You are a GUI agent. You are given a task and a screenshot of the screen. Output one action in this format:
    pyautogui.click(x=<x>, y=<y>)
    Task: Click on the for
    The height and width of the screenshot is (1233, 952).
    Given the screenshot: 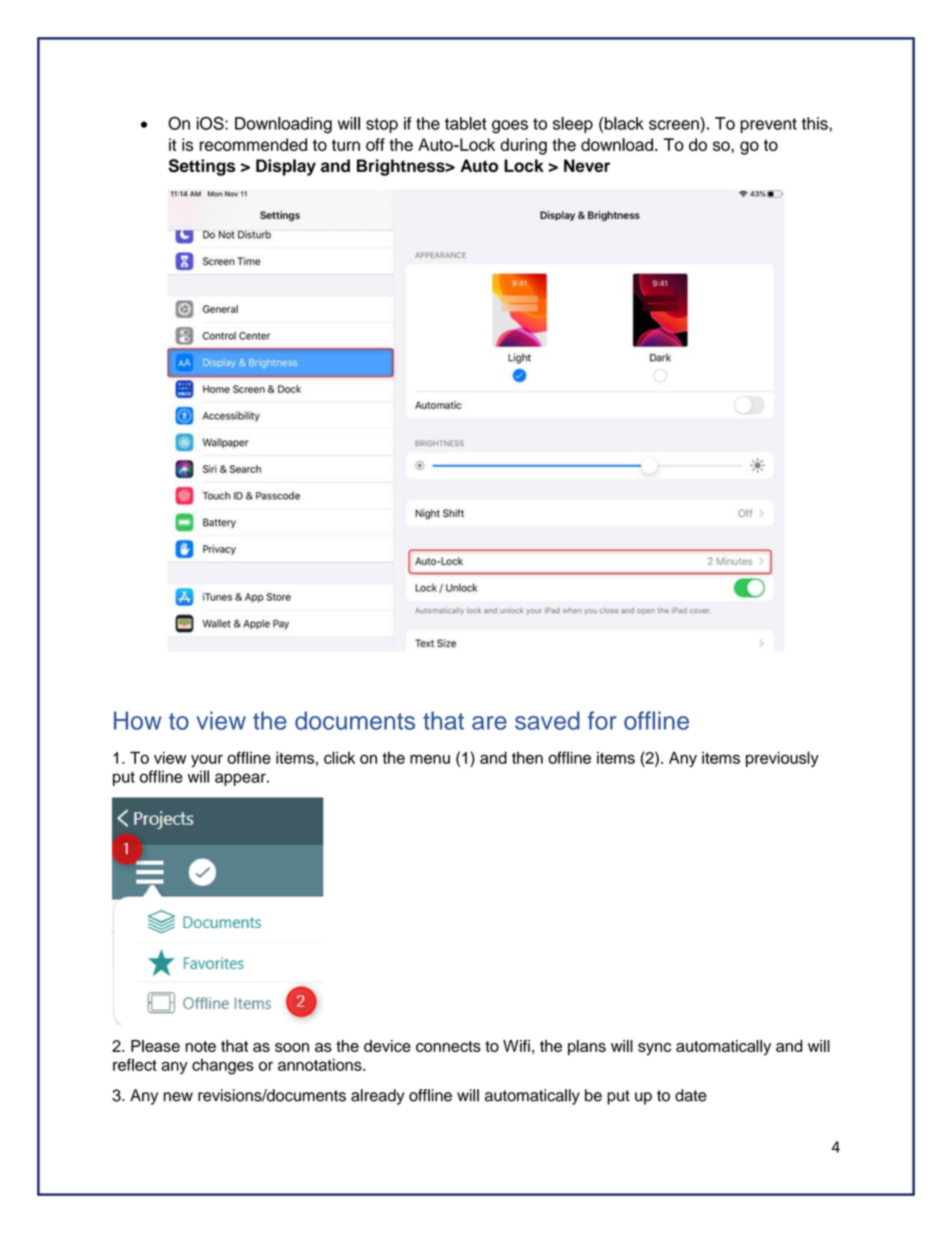 What is the action you would take?
    pyautogui.click(x=602, y=720)
